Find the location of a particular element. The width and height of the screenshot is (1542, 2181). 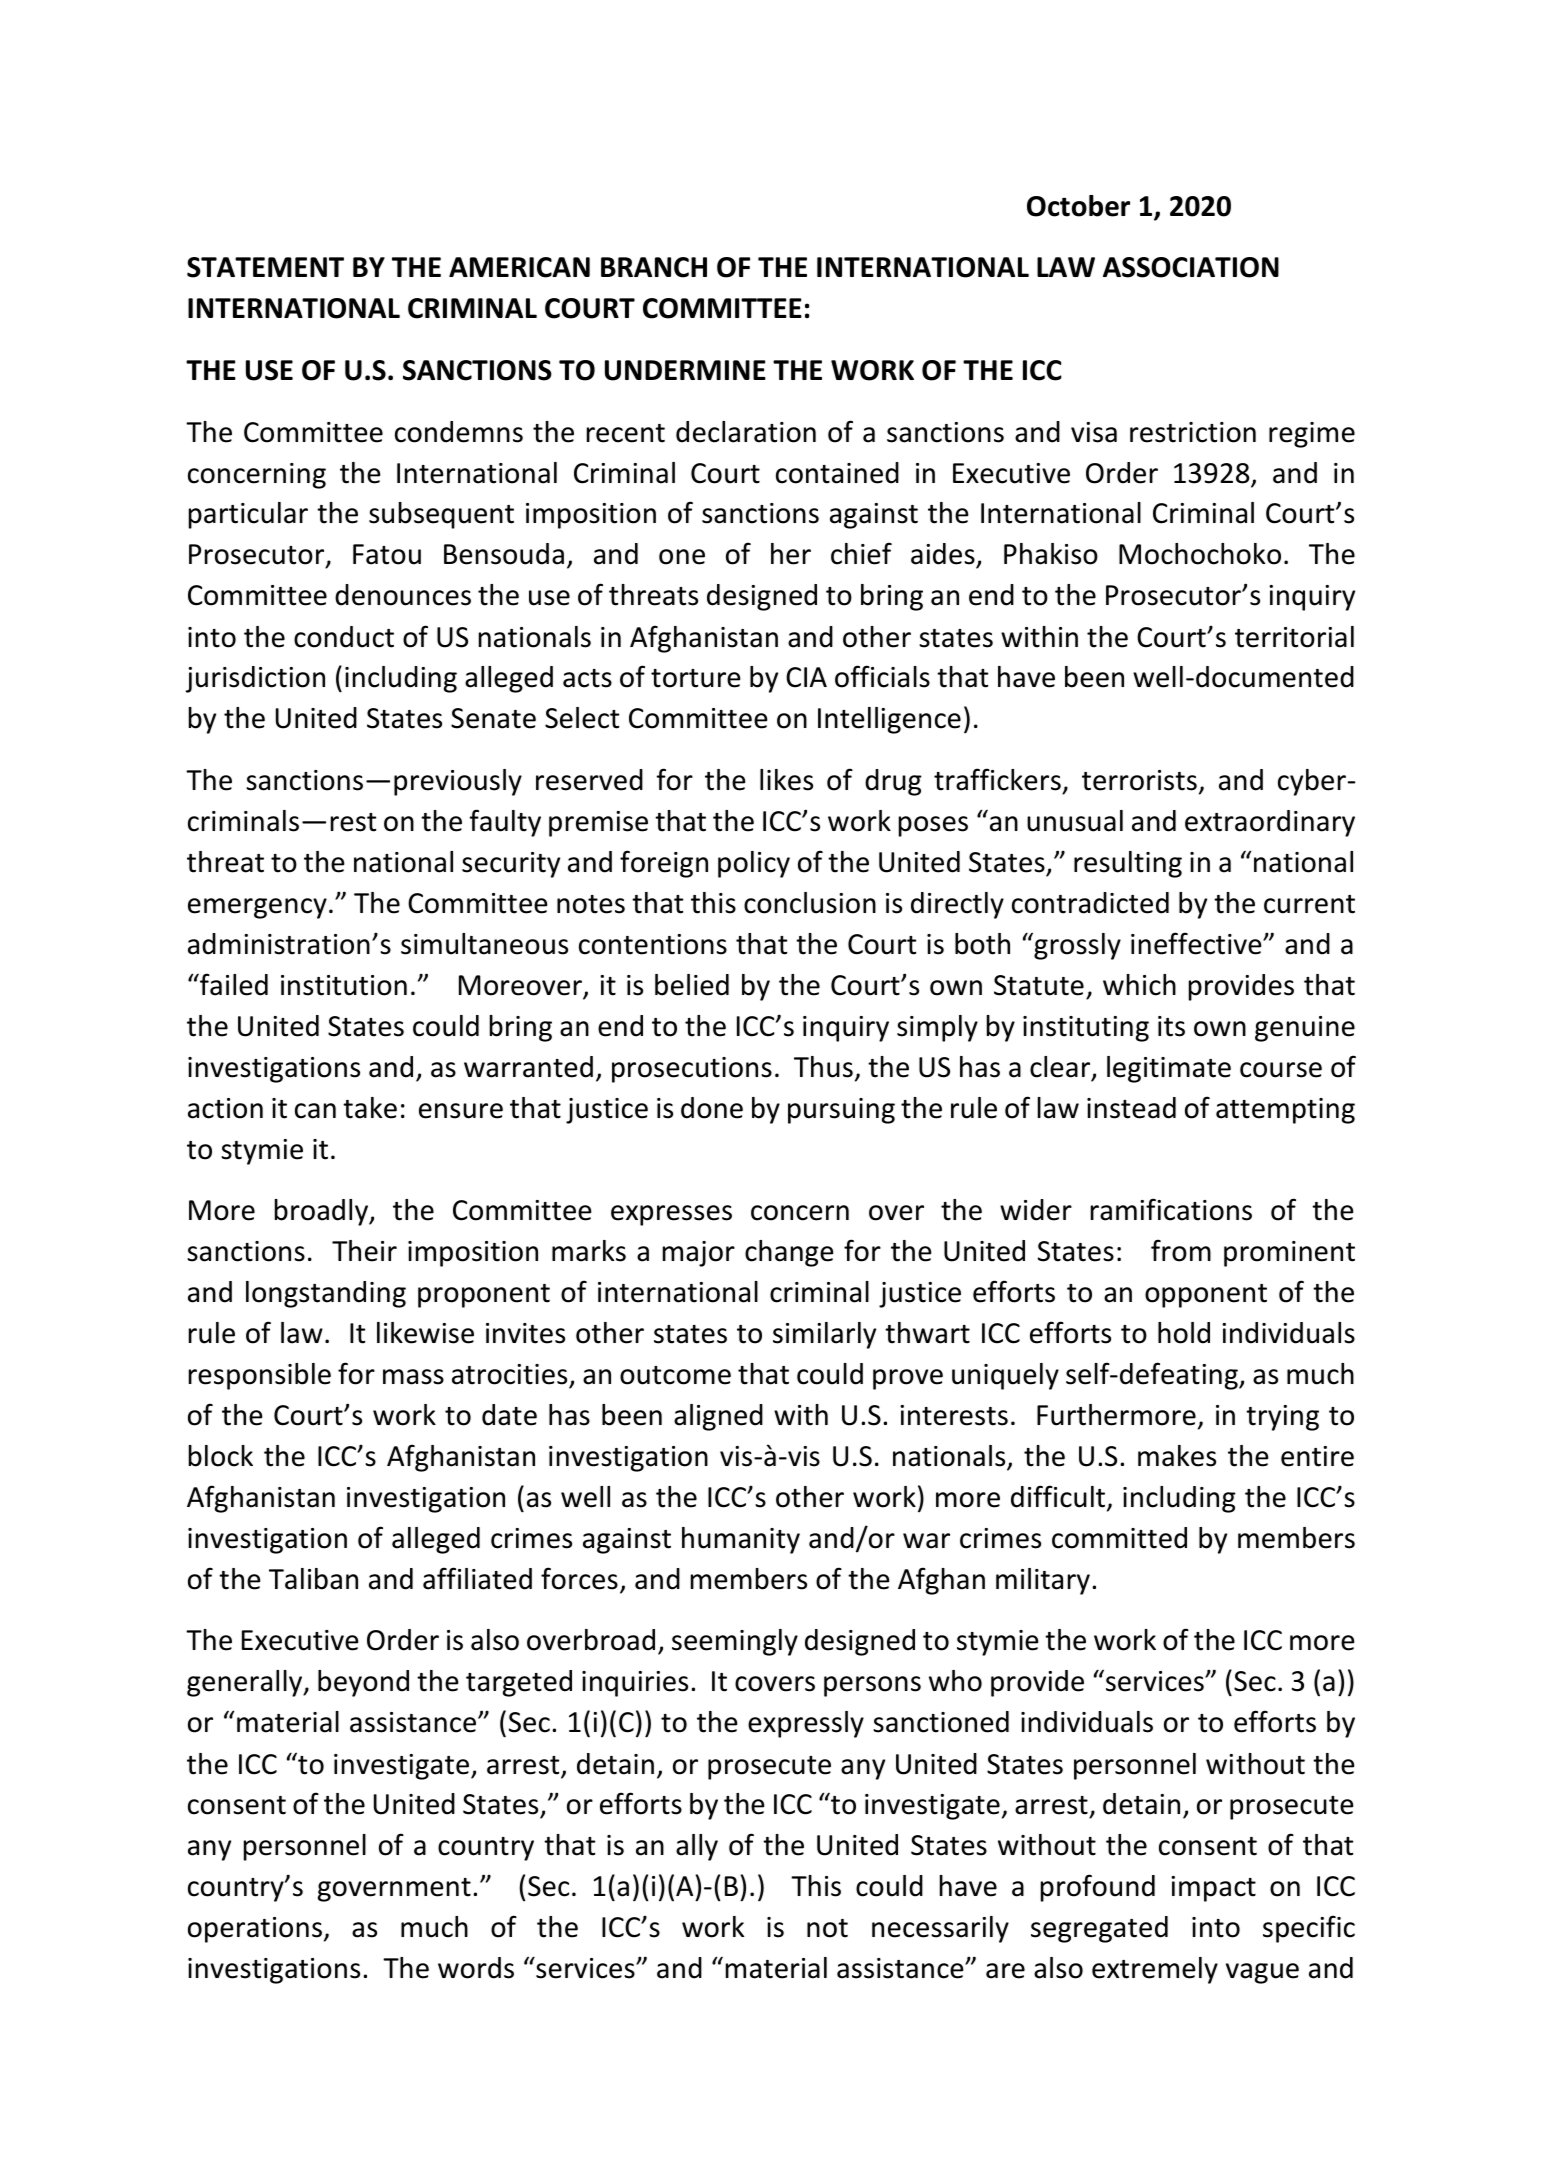

Taliban is located at coordinates (313, 1579).
